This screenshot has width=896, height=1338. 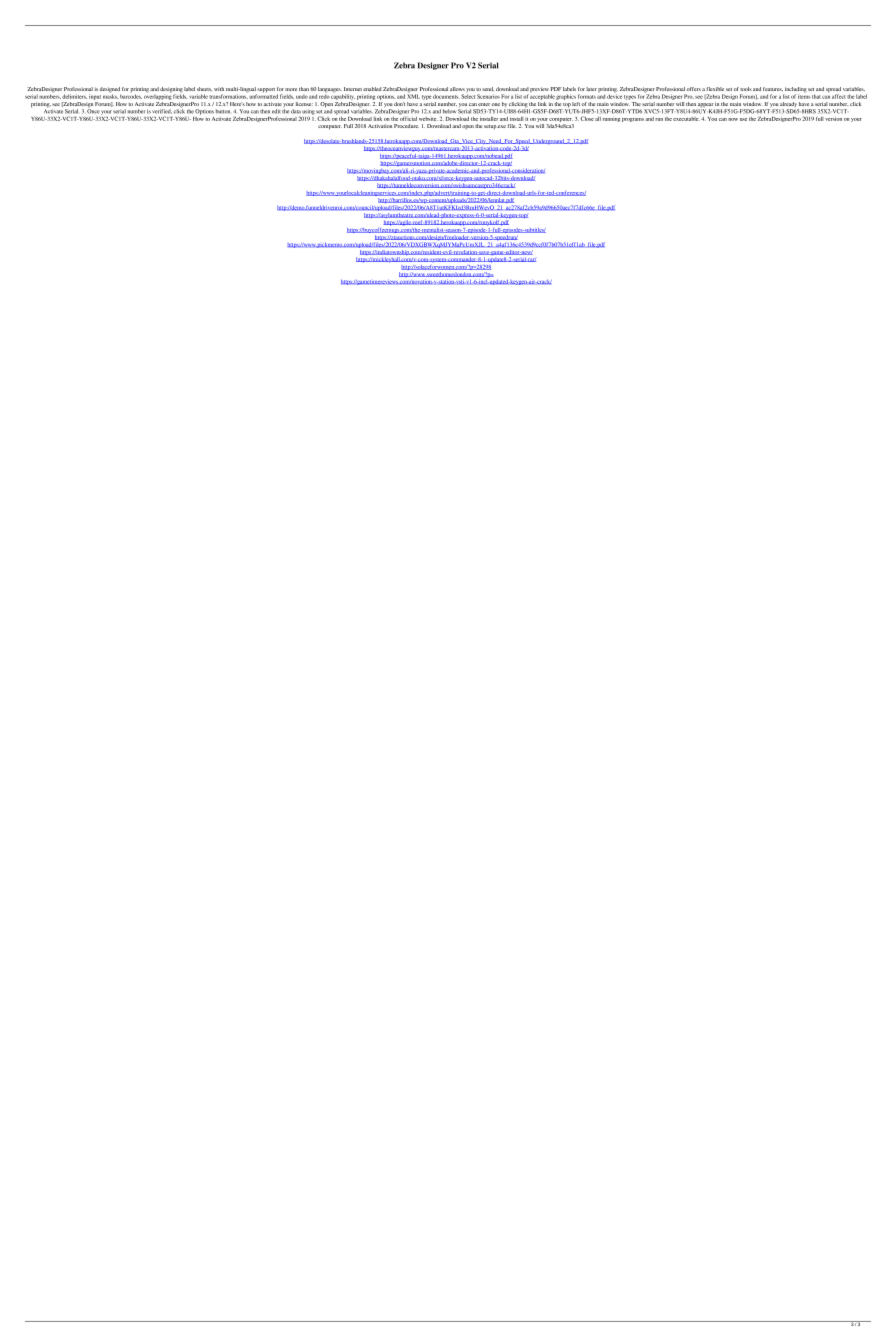 What do you see at coordinates (576, 104) in the screenshot?
I see `left` at bounding box center [576, 104].
